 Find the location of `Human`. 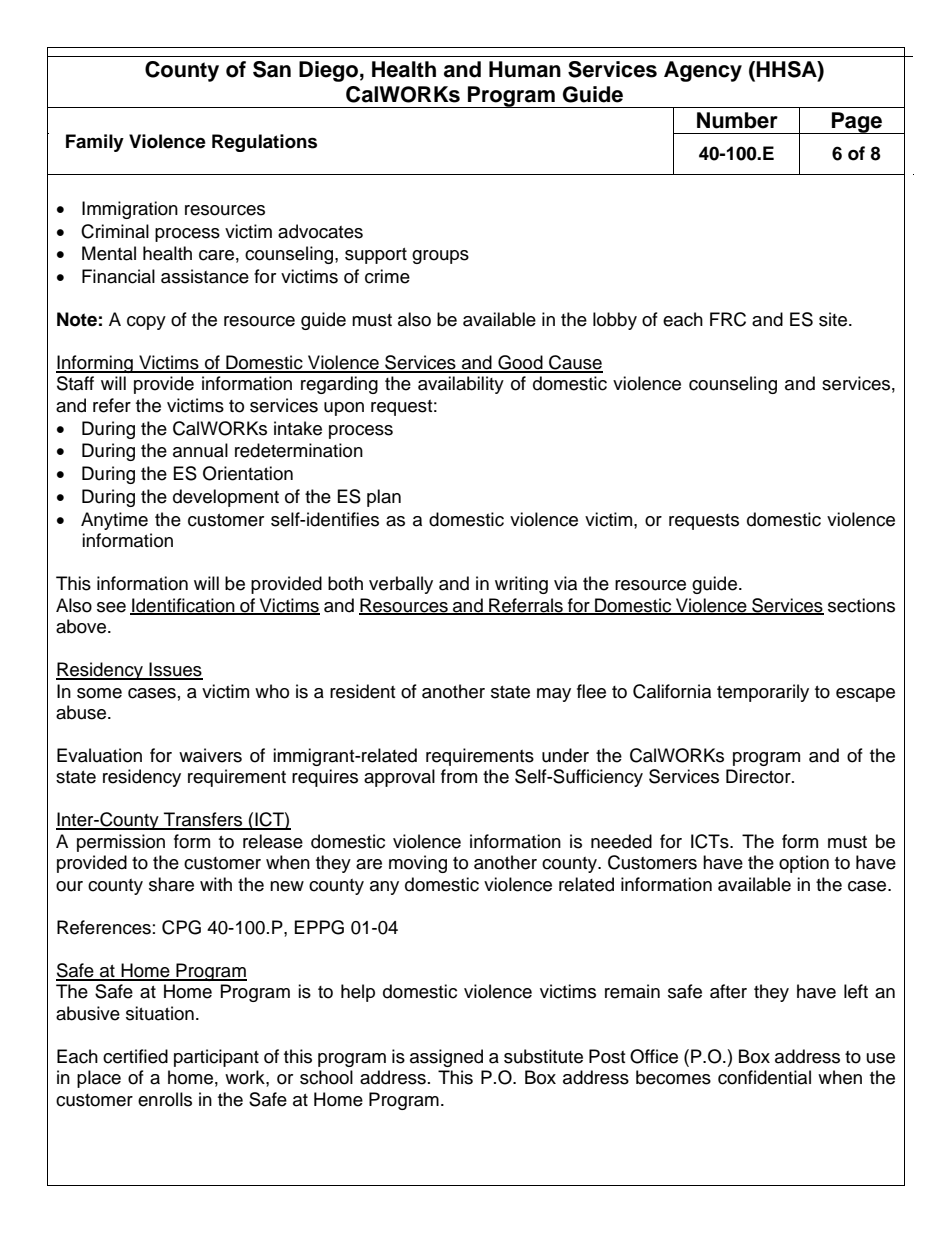

Human is located at coordinates (525, 69).
